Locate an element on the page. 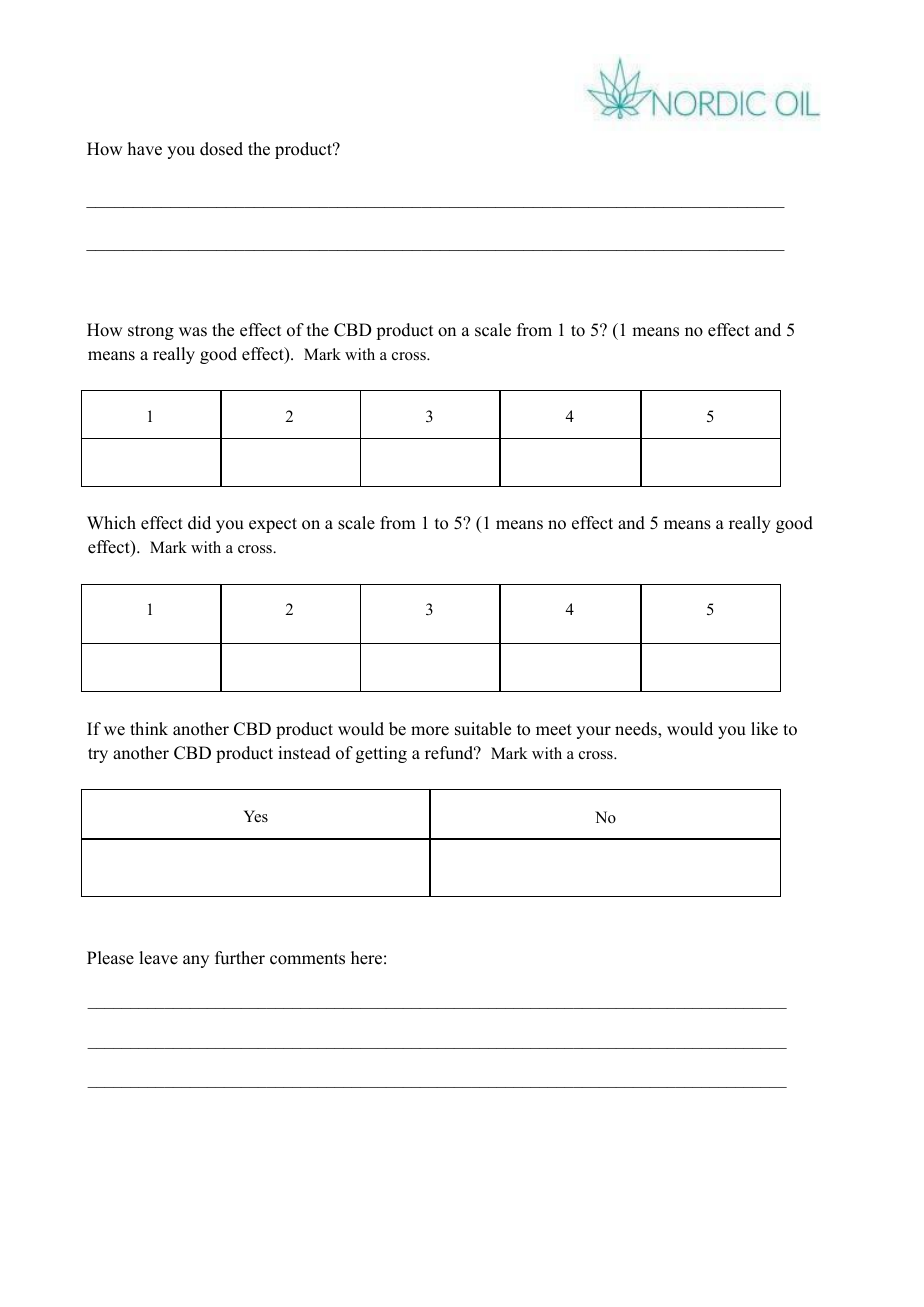 The height and width of the image is (1307, 924). needs is located at coordinates (637, 729).
